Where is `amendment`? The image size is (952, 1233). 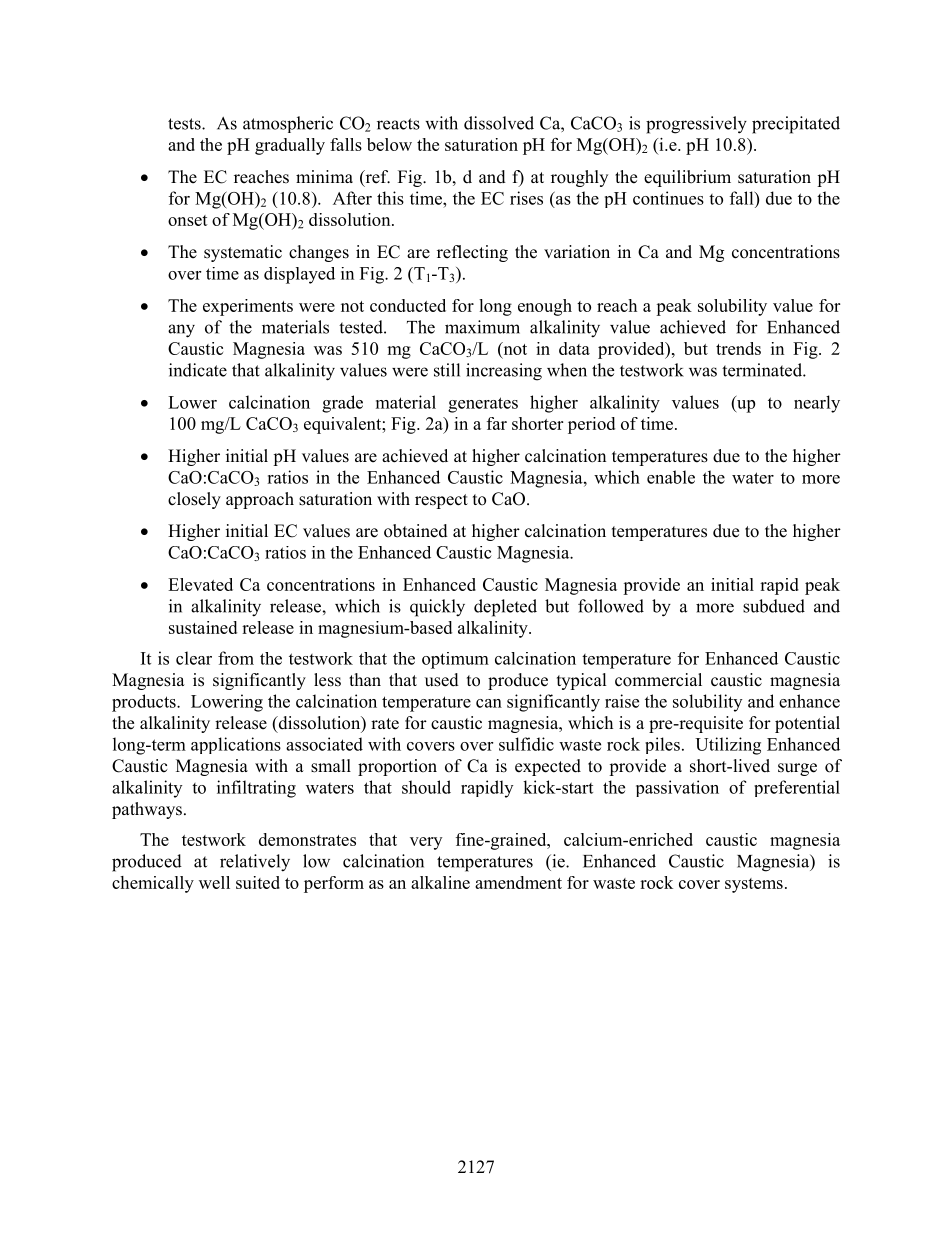
amendment is located at coordinates (518, 882).
